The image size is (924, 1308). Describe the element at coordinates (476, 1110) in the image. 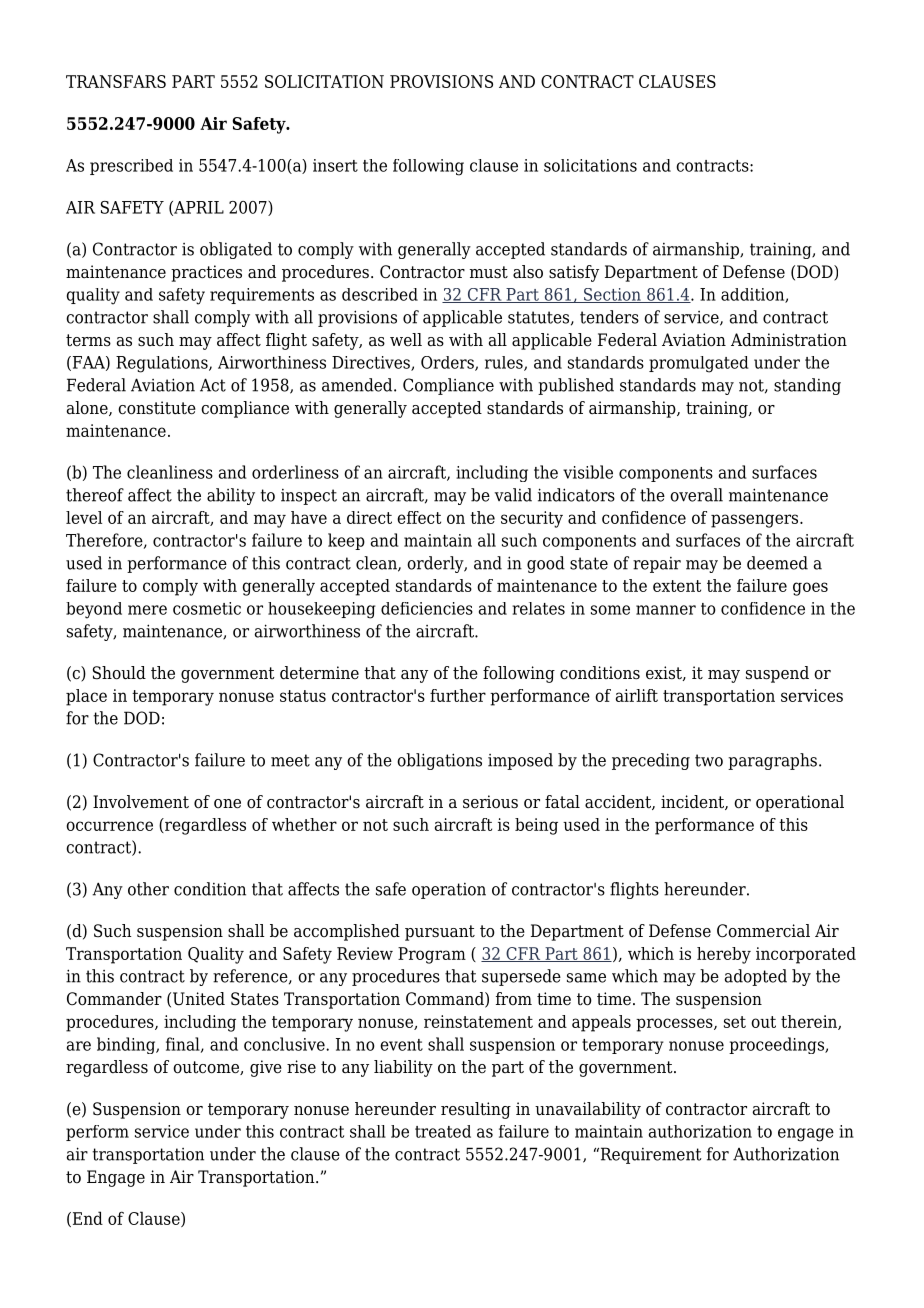

I see `resulting` at that location.
